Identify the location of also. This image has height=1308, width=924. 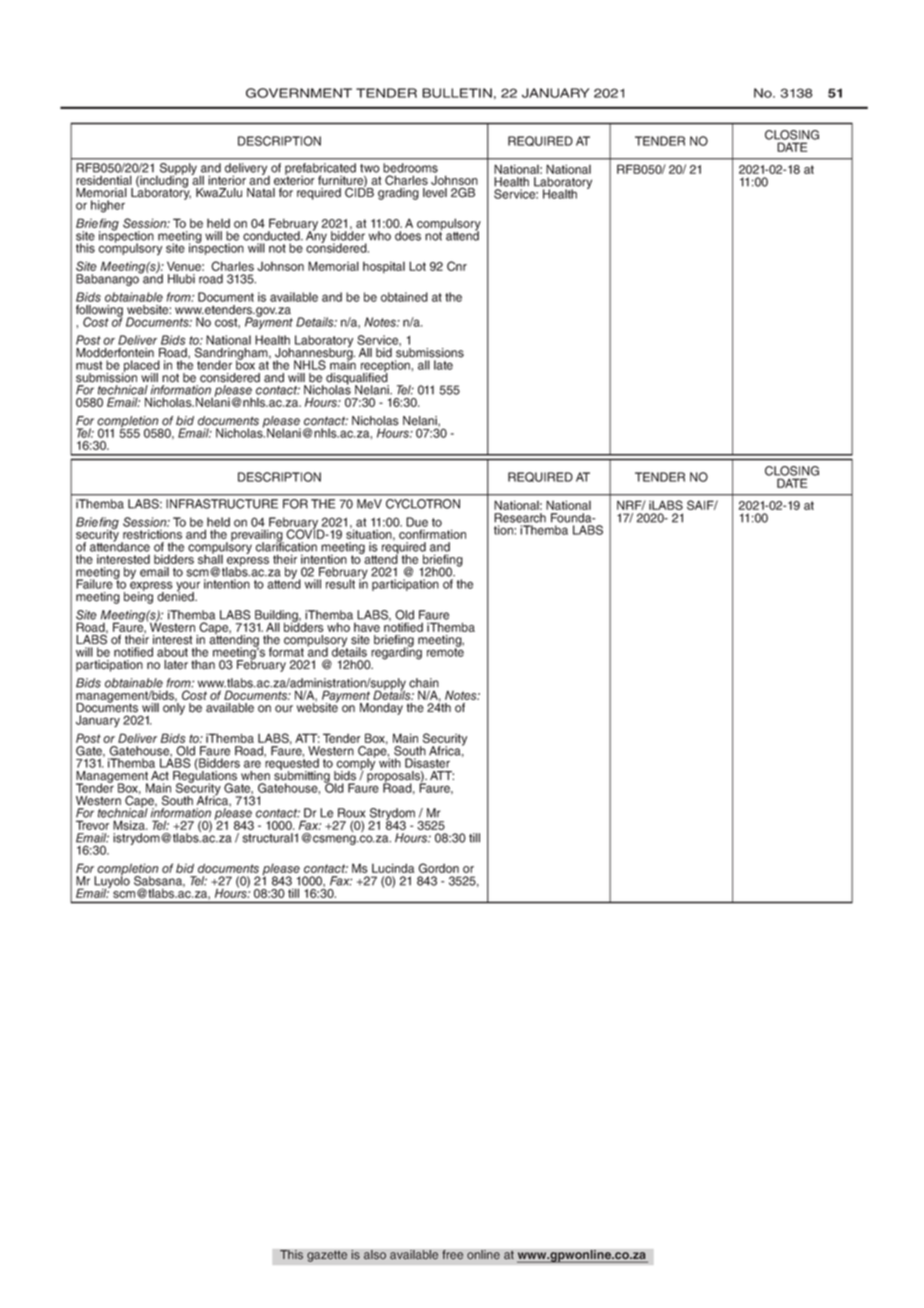
(375, 1255).
